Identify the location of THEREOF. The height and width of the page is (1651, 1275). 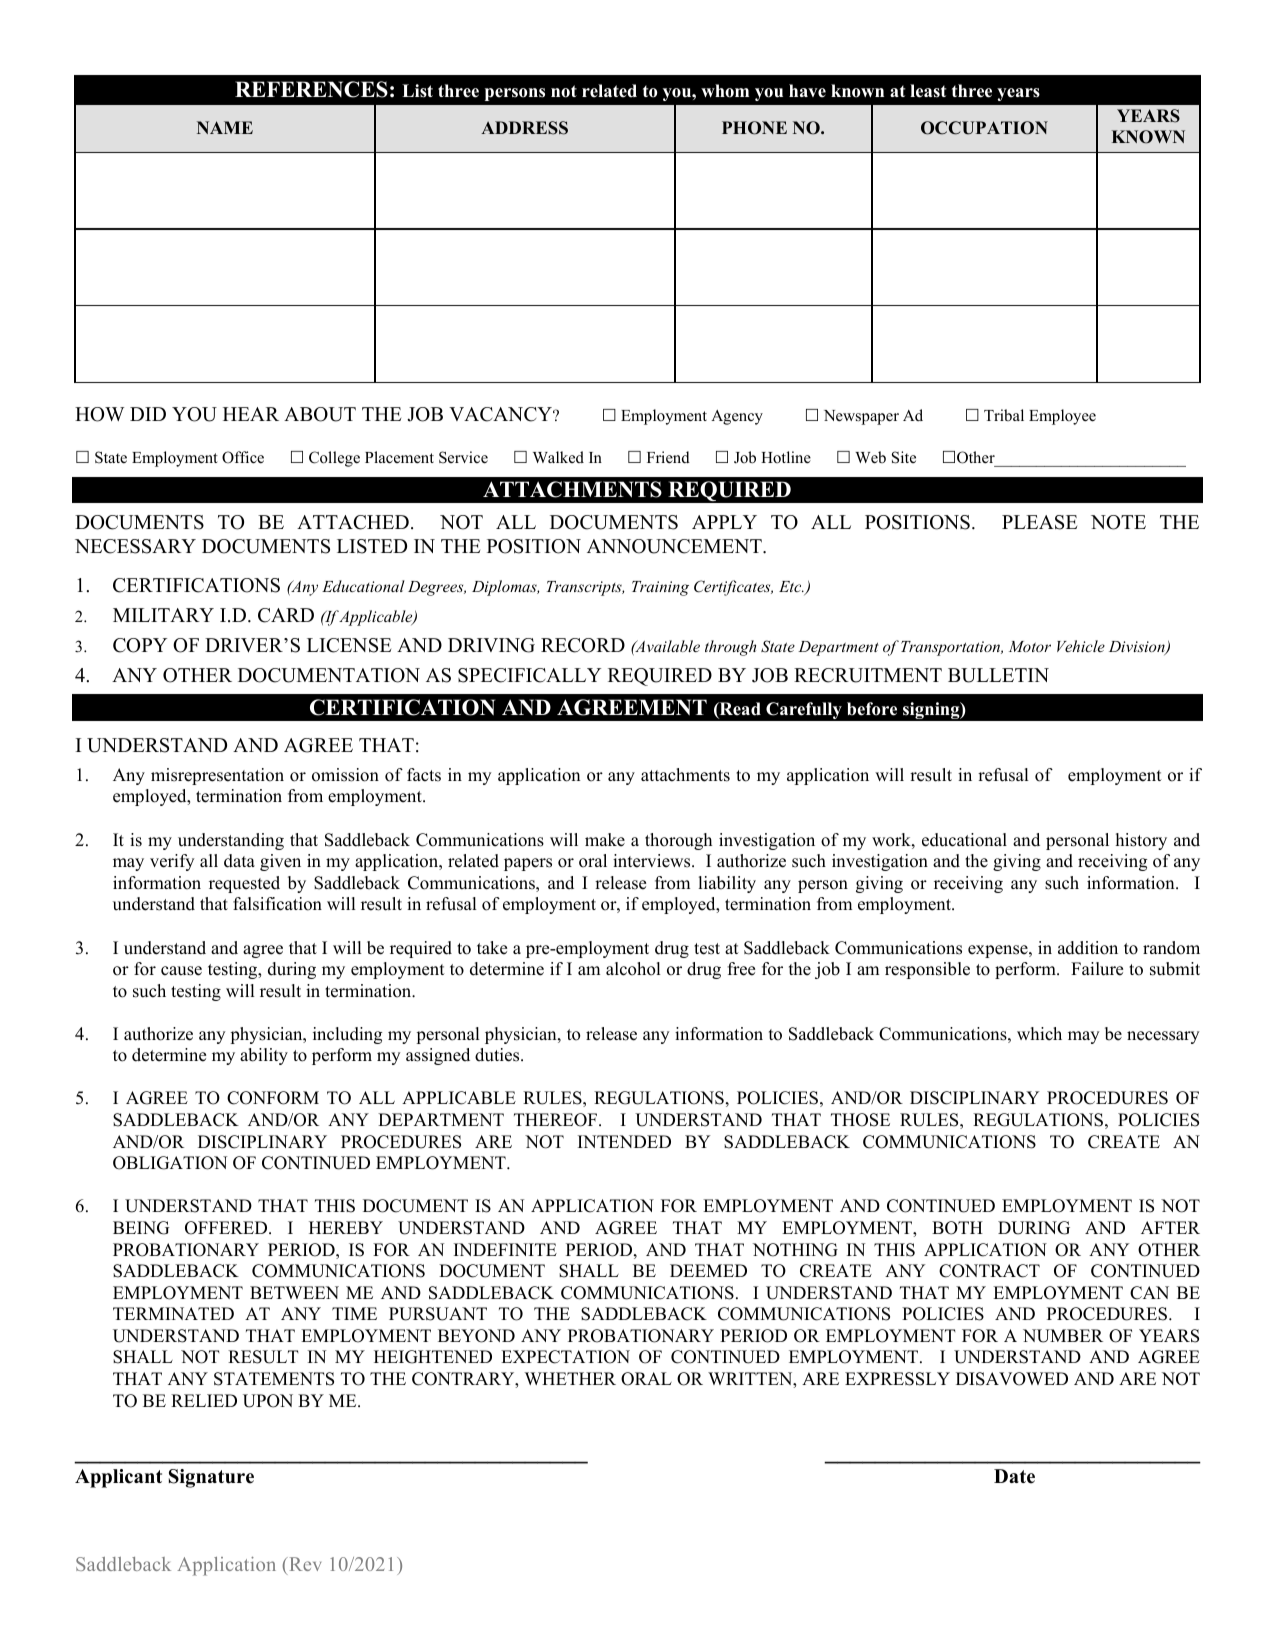
(555, 1120).
